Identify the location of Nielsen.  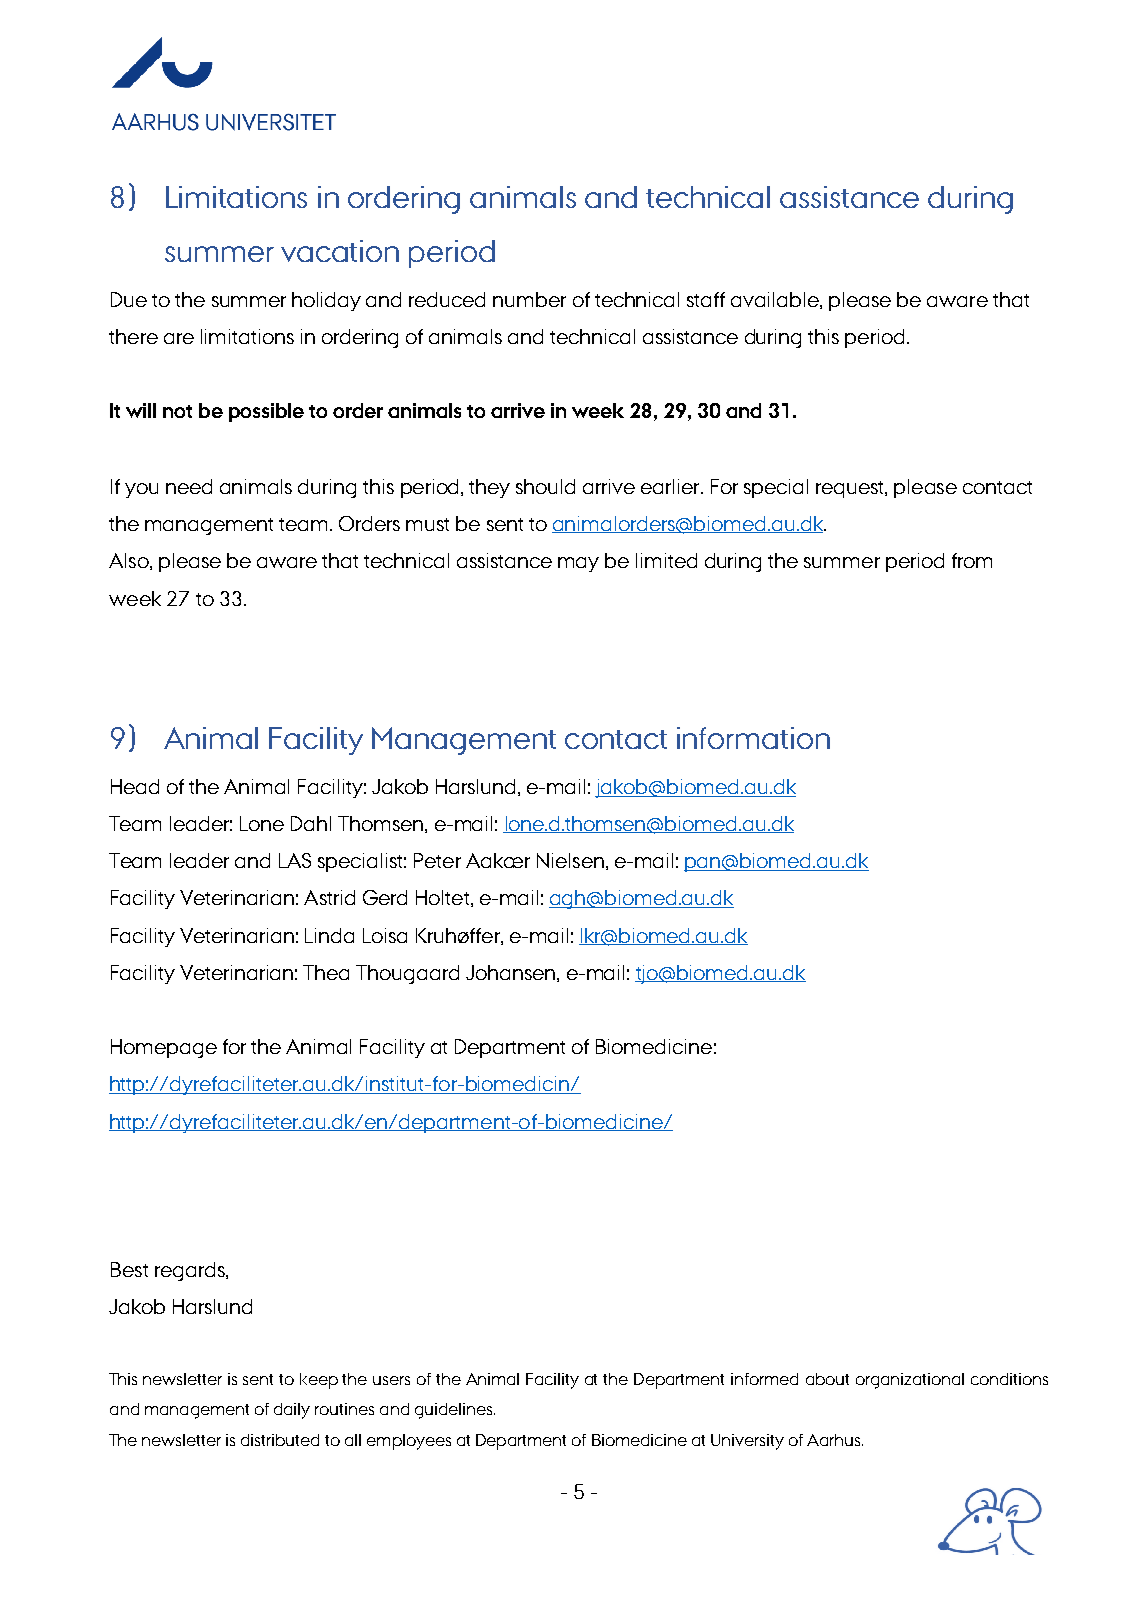
(570, 860).
